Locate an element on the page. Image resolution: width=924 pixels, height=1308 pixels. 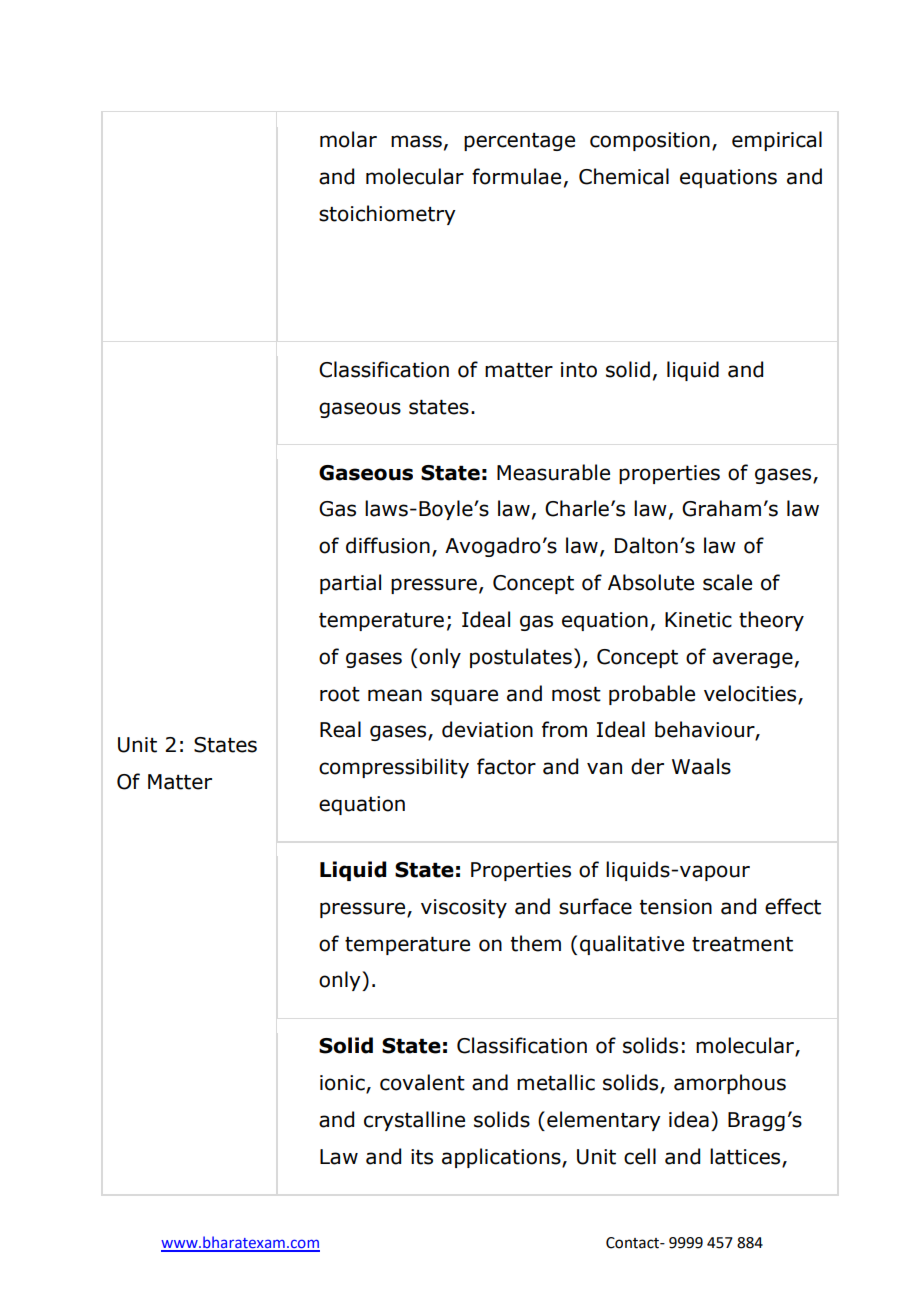
crystalline is located at coordinates (414, 1121).
